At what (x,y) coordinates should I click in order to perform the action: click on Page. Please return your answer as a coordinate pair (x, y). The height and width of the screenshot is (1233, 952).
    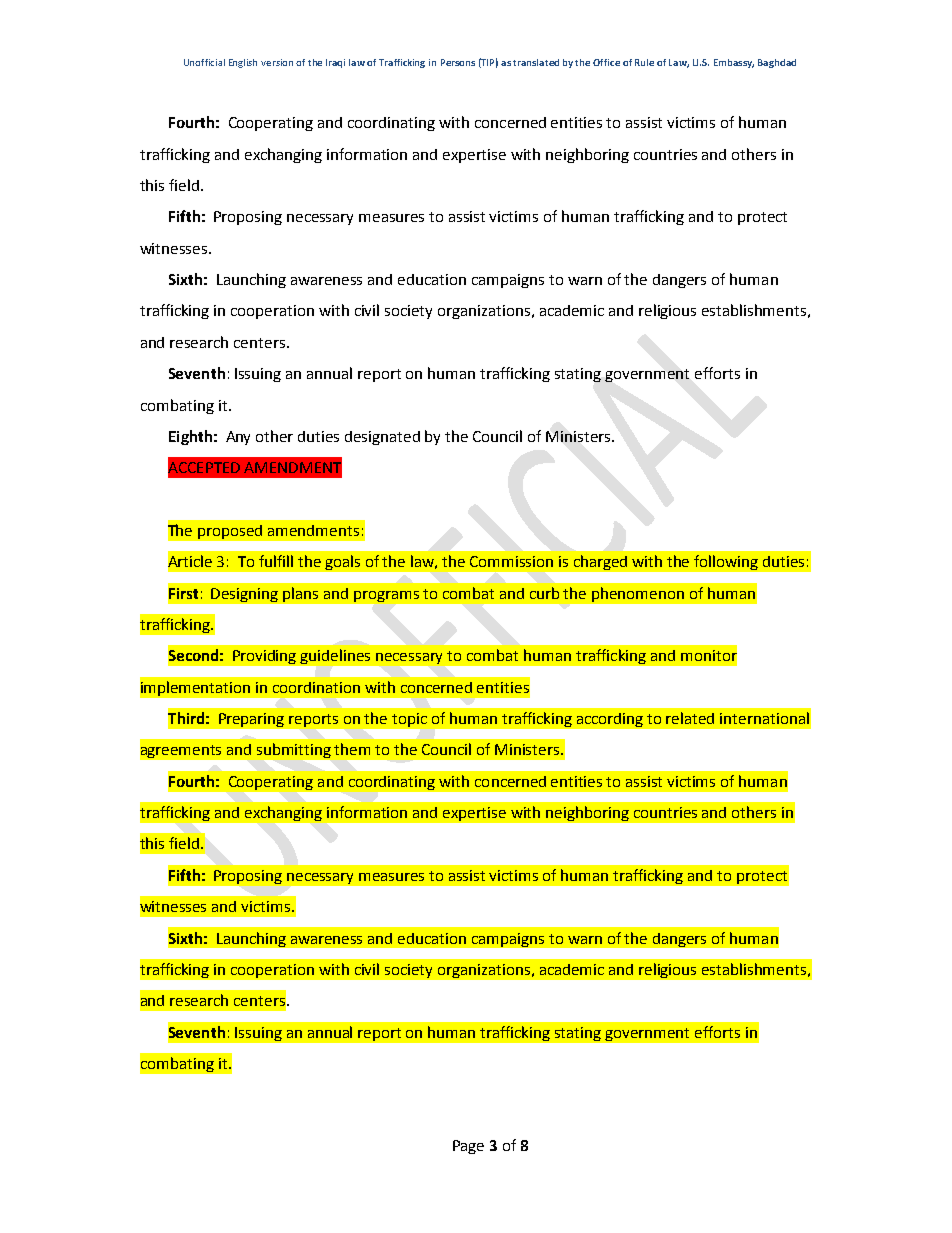
    Looking at the image, I should click on (468, 1147).
